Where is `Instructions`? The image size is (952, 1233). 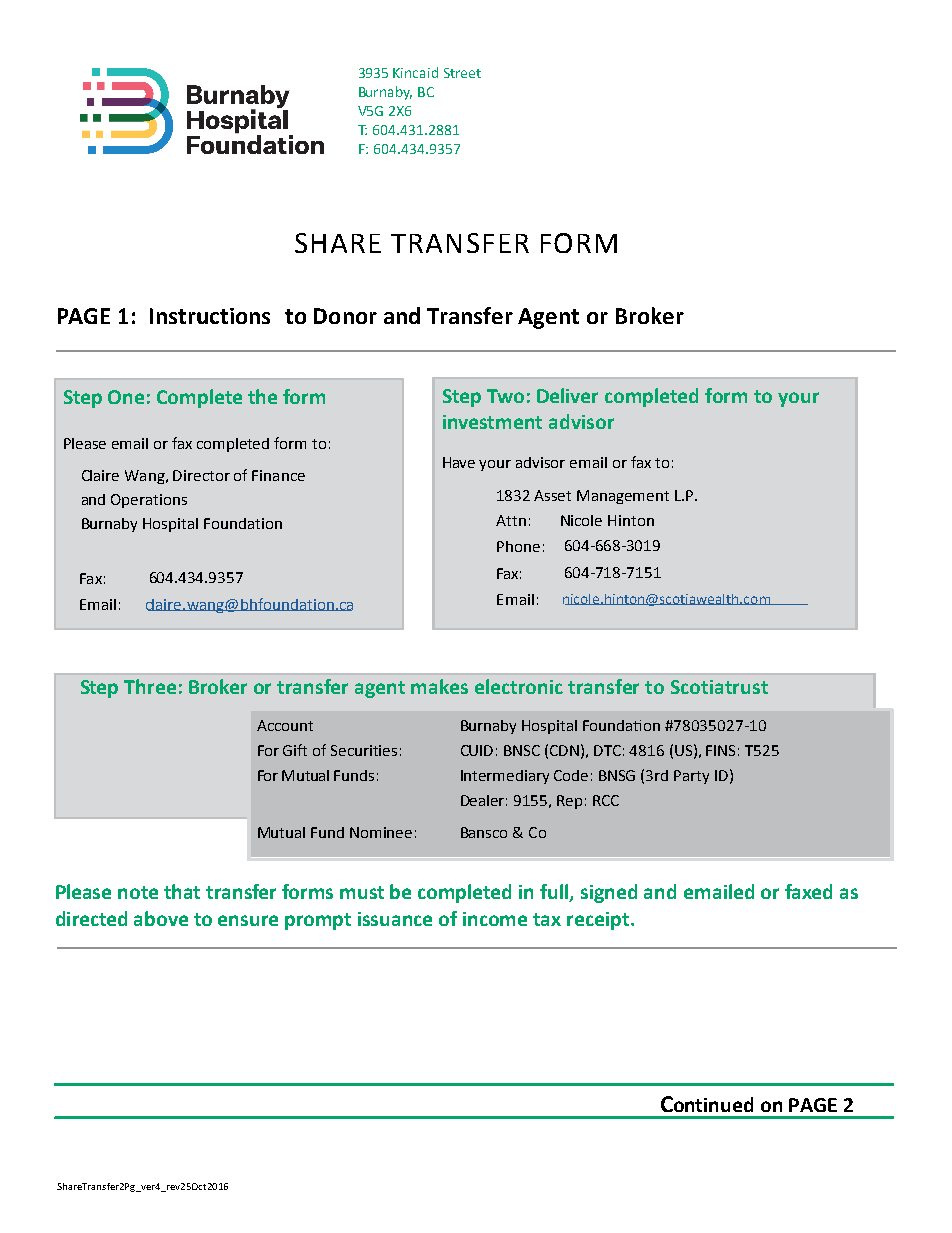 Instructions is located at coordinates (210, 316).
